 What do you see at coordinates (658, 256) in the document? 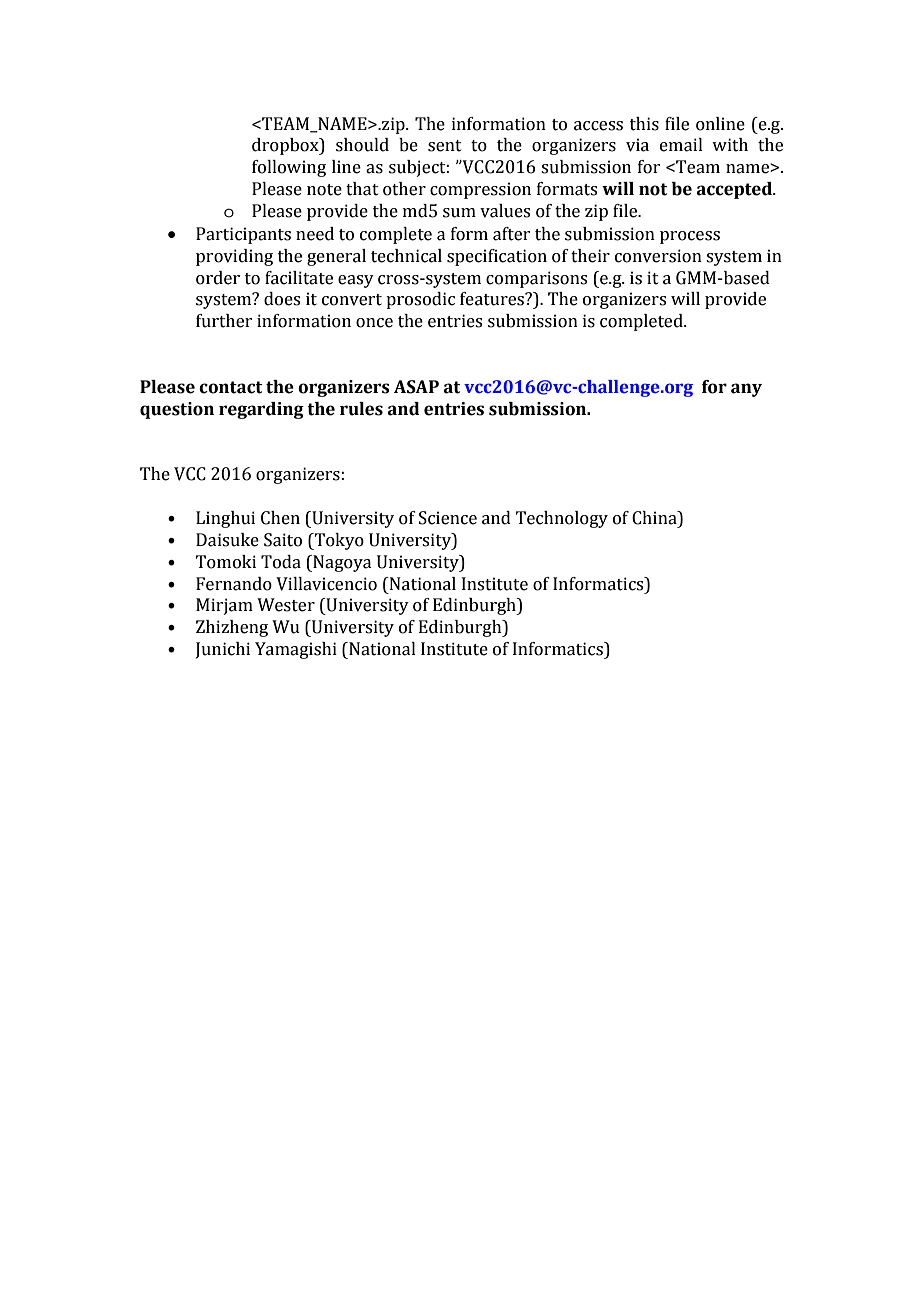
I see `conversion` at bounding box center [658, 256].
